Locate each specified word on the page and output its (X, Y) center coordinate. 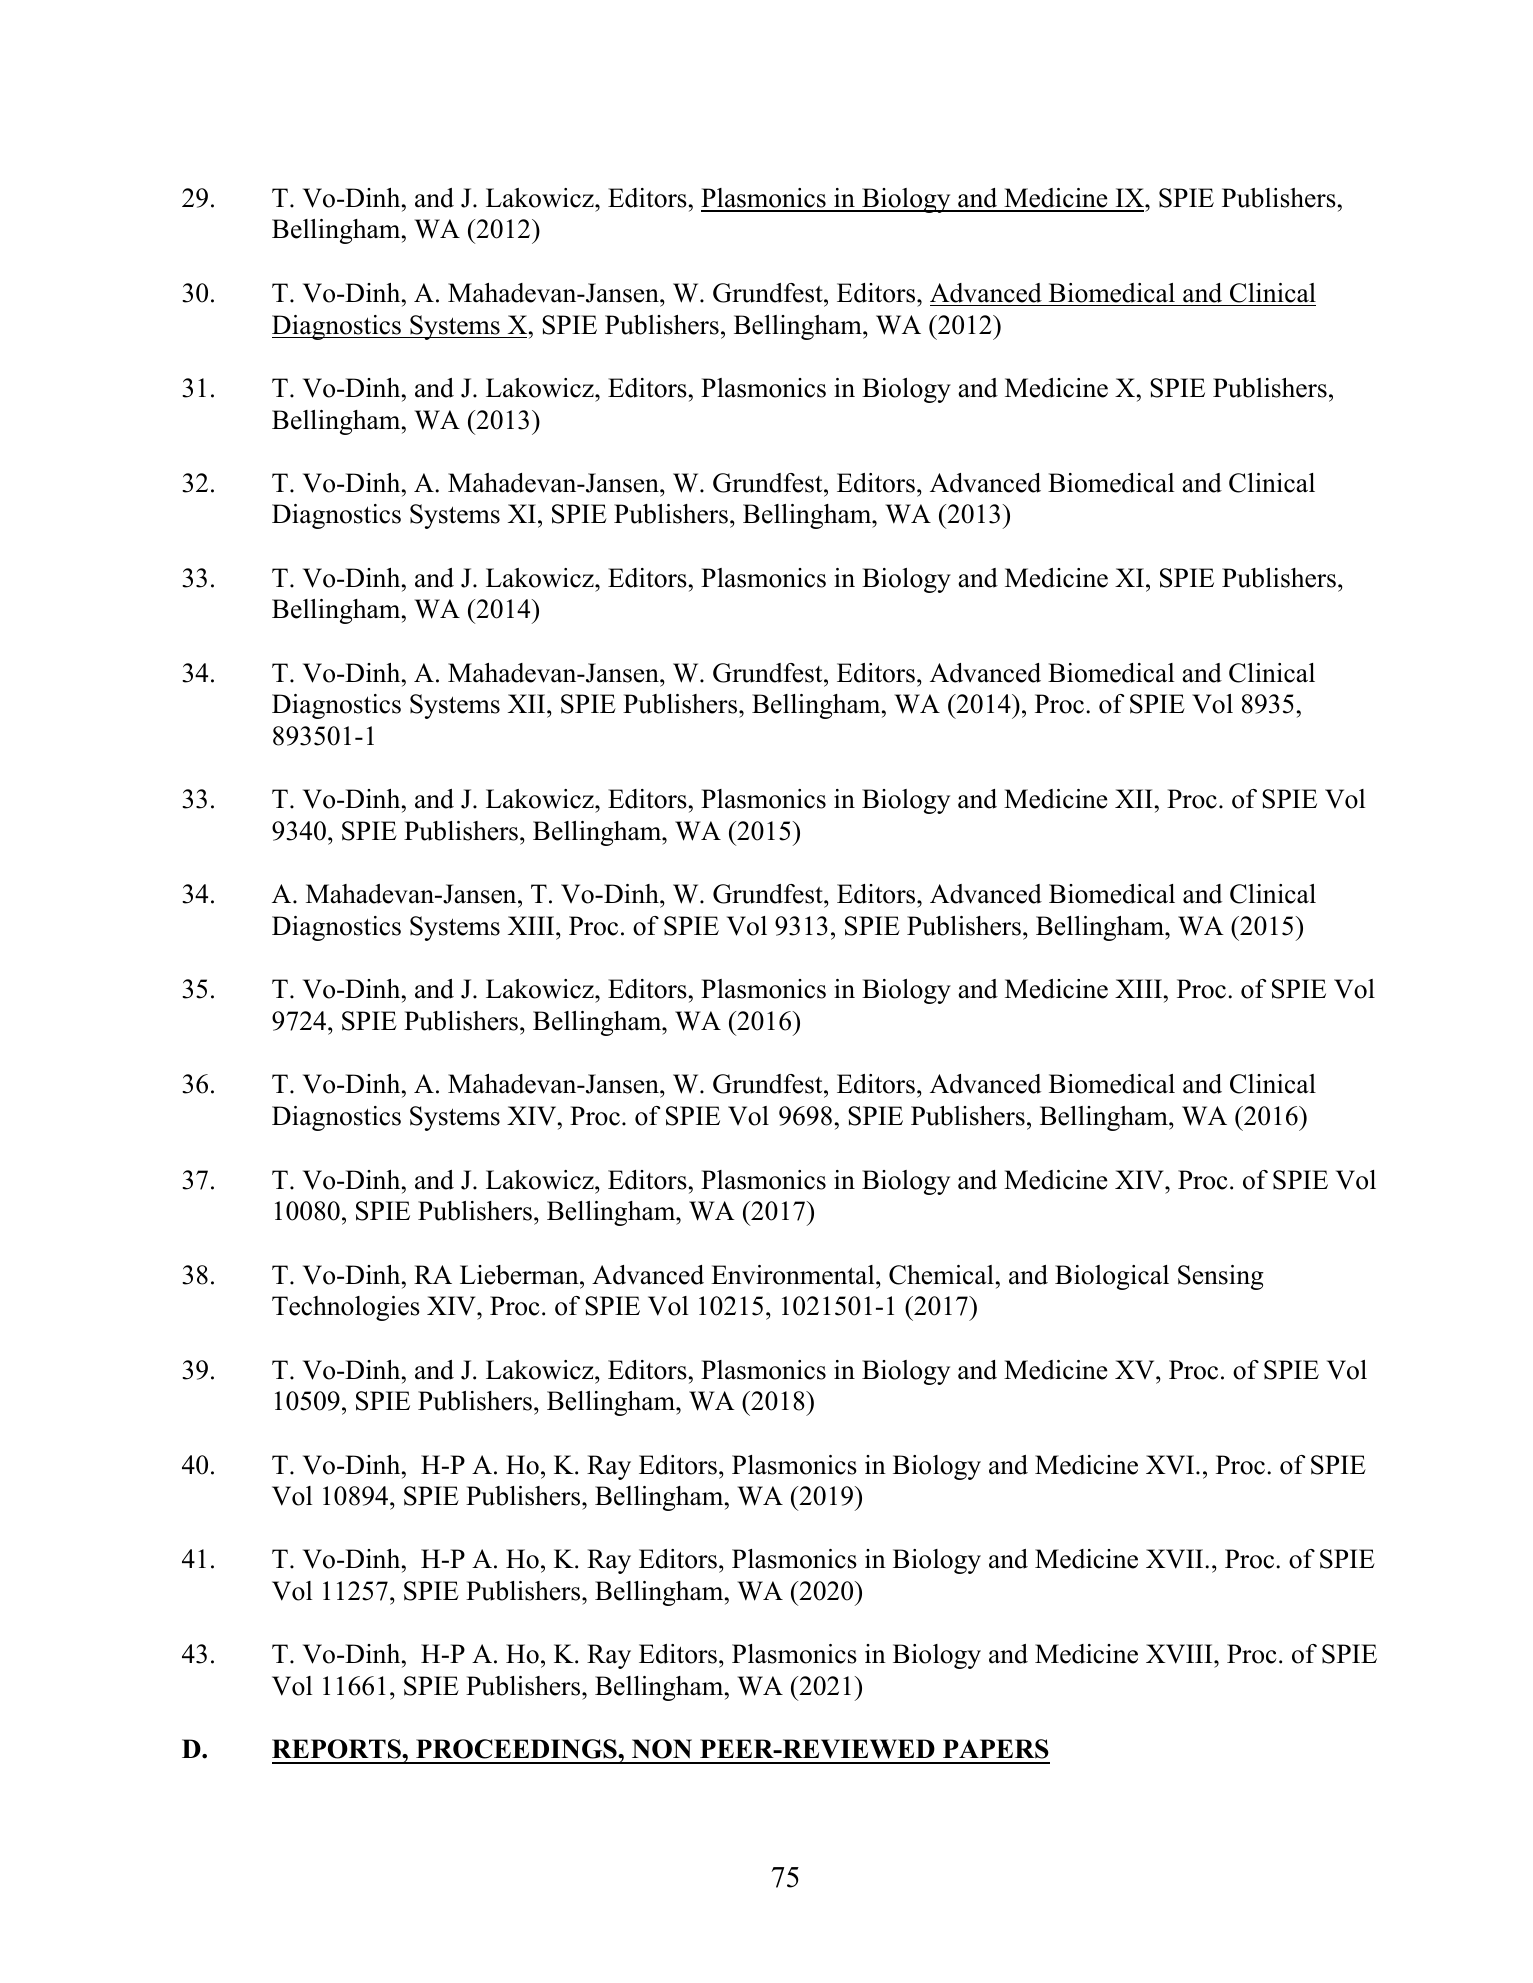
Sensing (1221, 1277)
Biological (1112, 1277)
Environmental (794, 1275)
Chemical (941, 1275)
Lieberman (520, 1275)
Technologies (346, 1308)
